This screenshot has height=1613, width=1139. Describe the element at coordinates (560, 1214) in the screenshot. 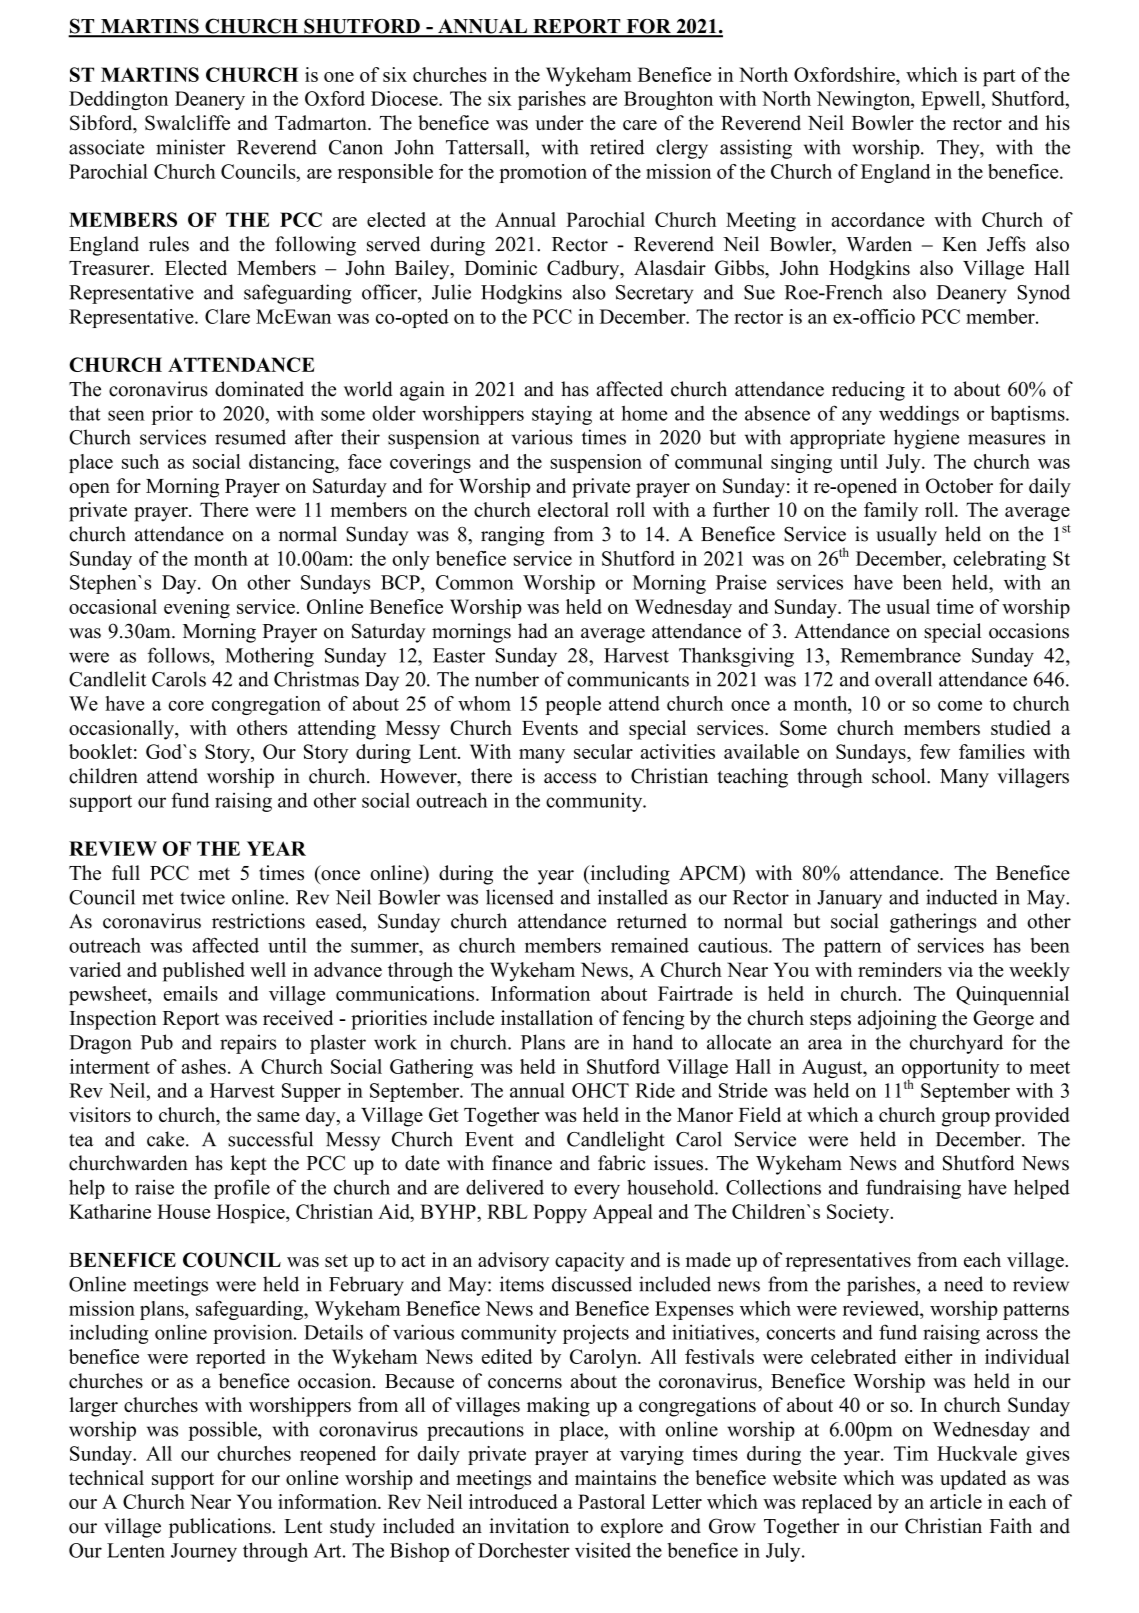

I see `Poppy` at that location.
